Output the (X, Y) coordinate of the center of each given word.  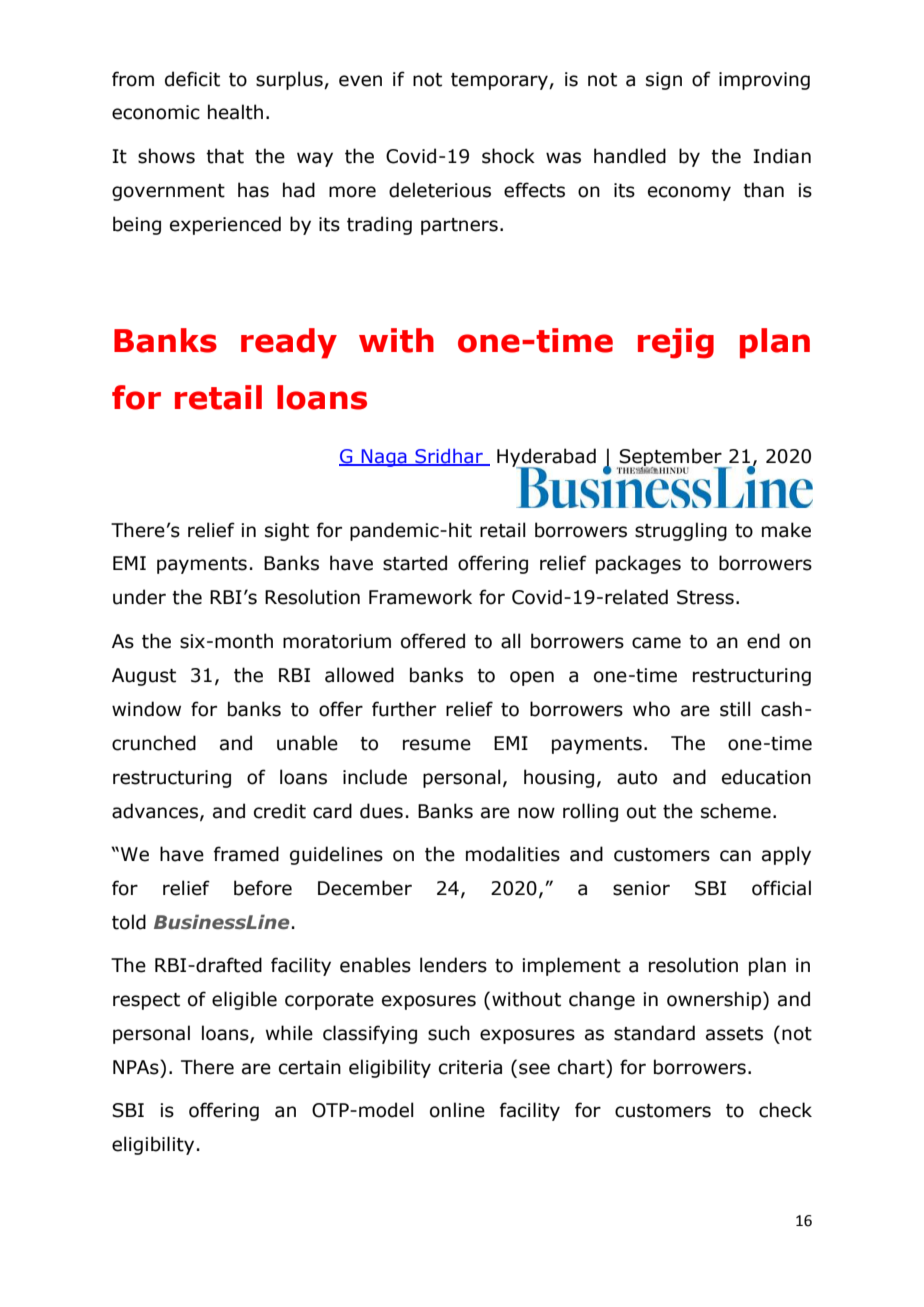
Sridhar (449, 457)
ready (289, 343)
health (235, 112)
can (735, 856)
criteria (470, 1067)
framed (246, 854)
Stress (705, 597)
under (139, 597)
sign (664, 81)
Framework (420, 597)
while (289, 1033)
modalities (513, 854)
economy (689, 193)
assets (734, 1034)
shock (508, 156)
